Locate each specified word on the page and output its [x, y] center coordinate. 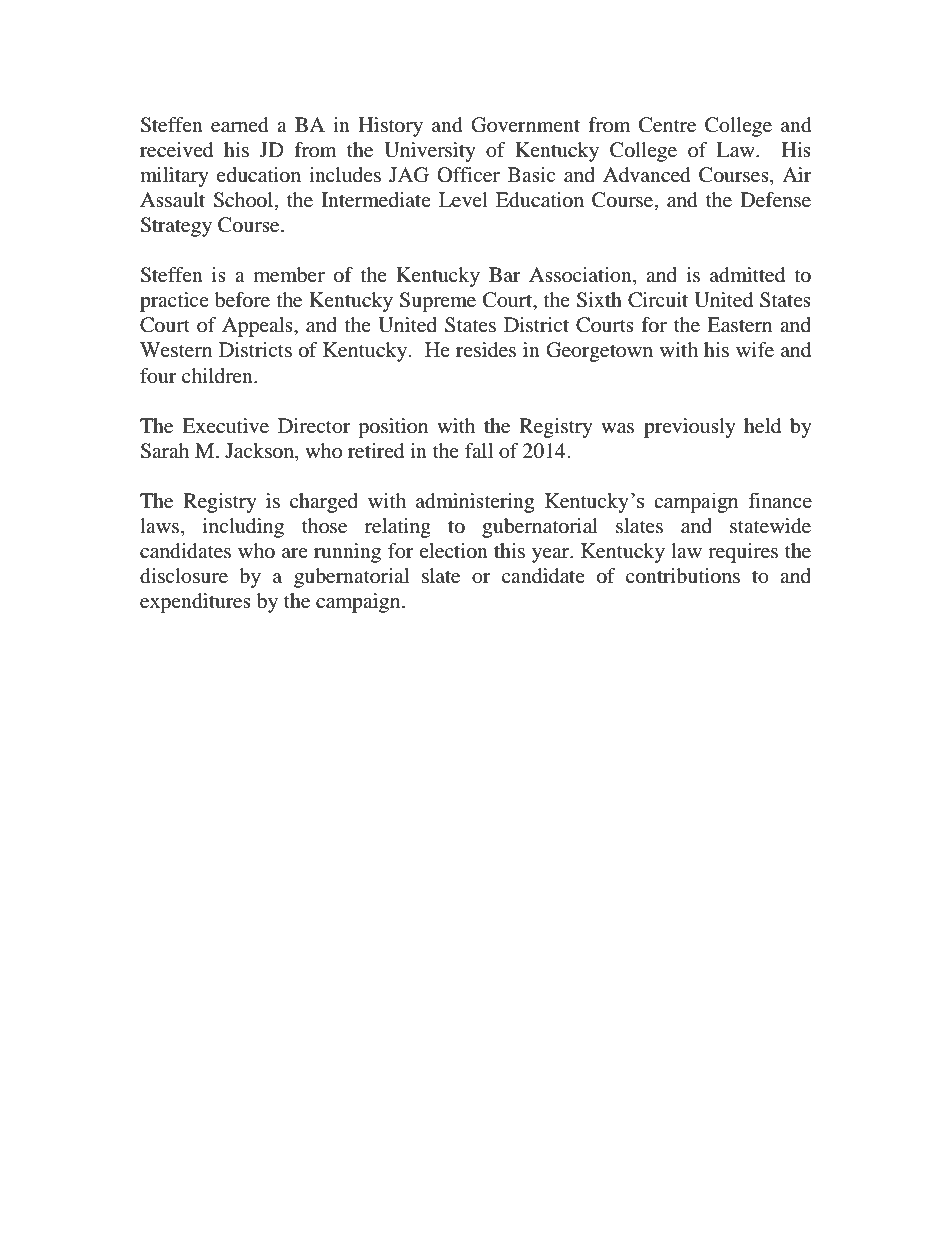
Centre [667, 125]
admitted [747, 275]
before [242, 300]
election [453, 551]
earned [240, 125]
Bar [505, 274]
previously [690, 428]
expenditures [195, 603]
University [430, 152]
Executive [225, 426]
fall [479, 450]
